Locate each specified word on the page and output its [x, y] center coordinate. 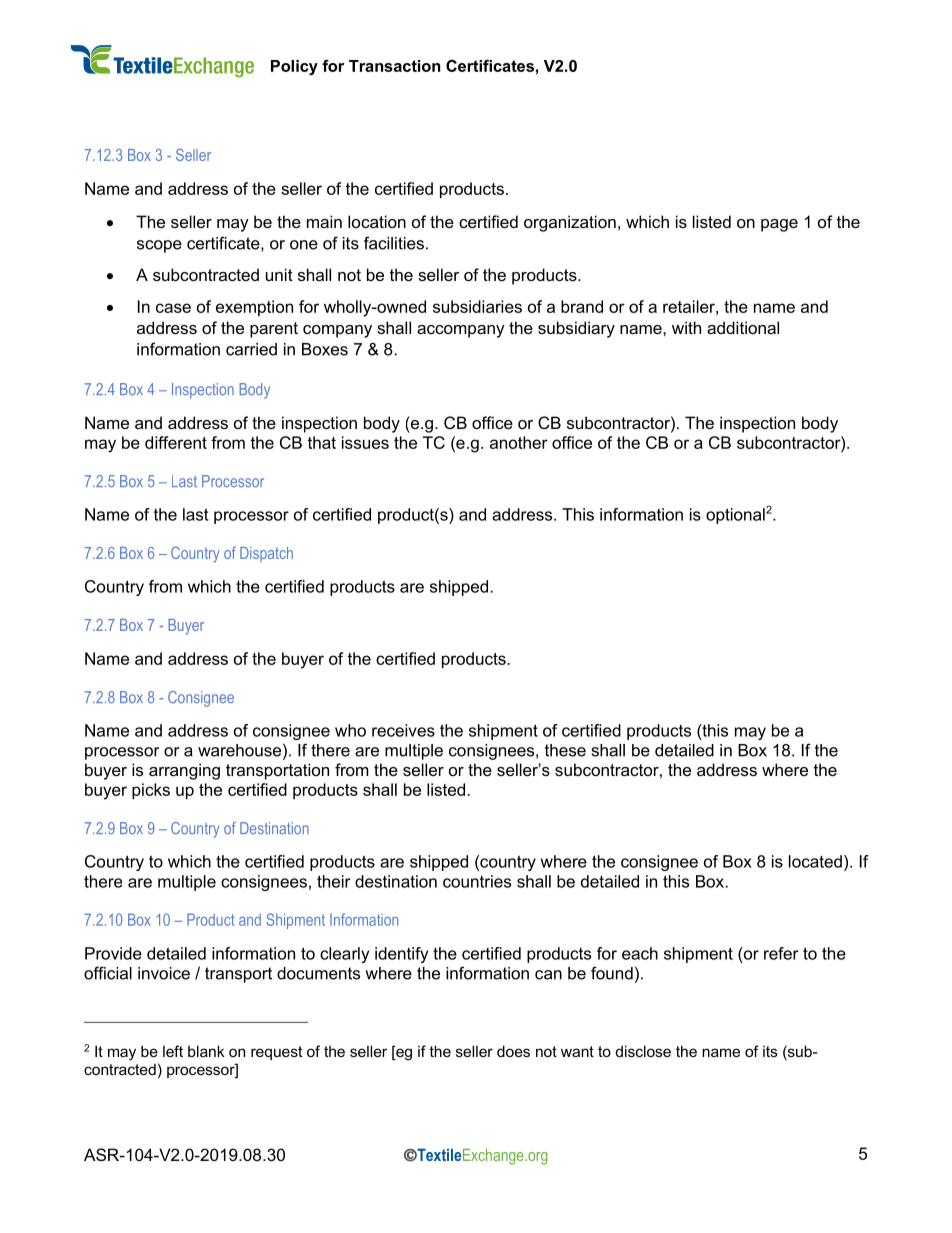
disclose [643, 1051]
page [779, 225]
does [513, 1051]
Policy [294, 67]
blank [206, 1051]
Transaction [394, 66]
